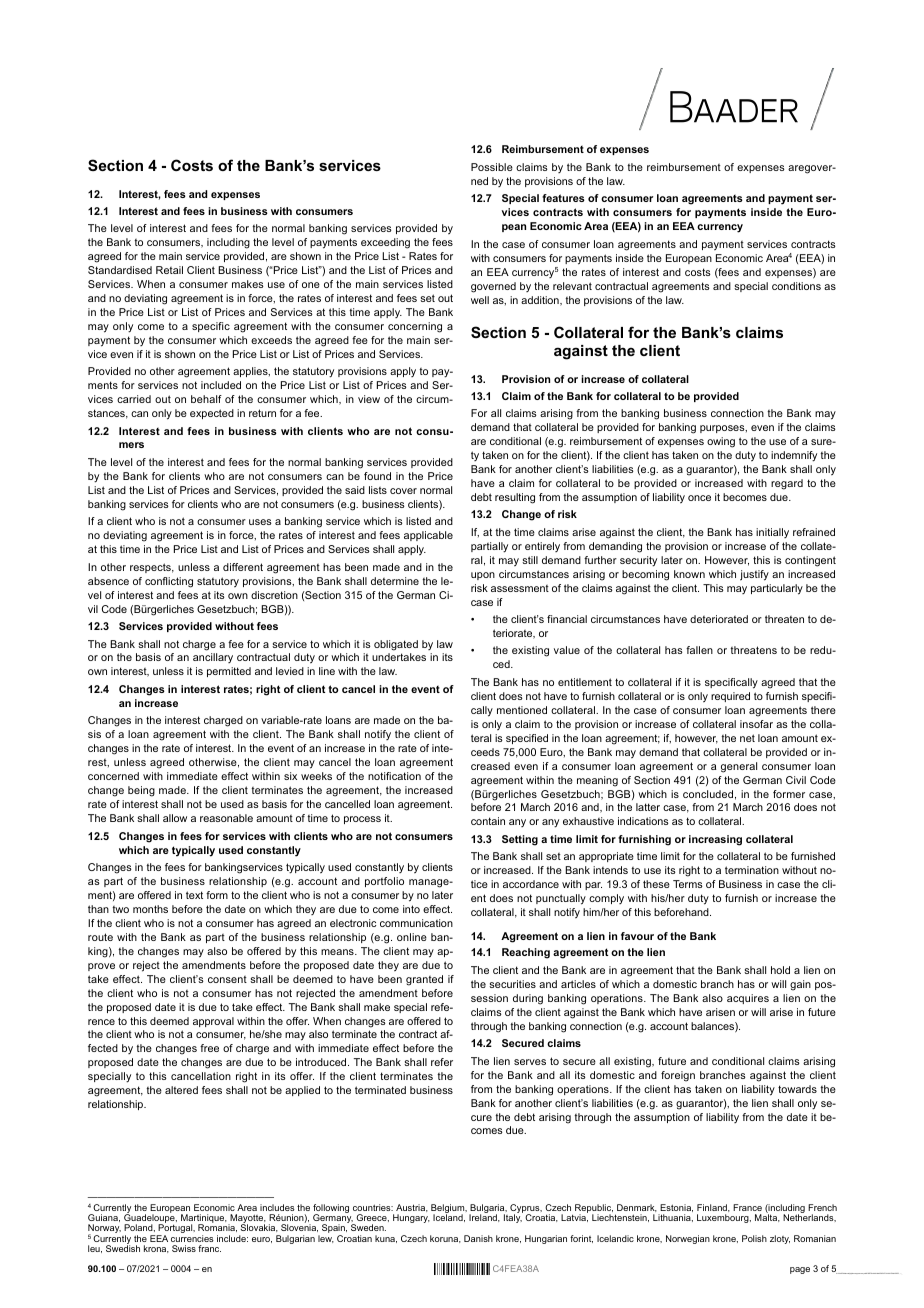  Describe the element at coordinates (229, 672) in the image. I see `permitted` at that location.
